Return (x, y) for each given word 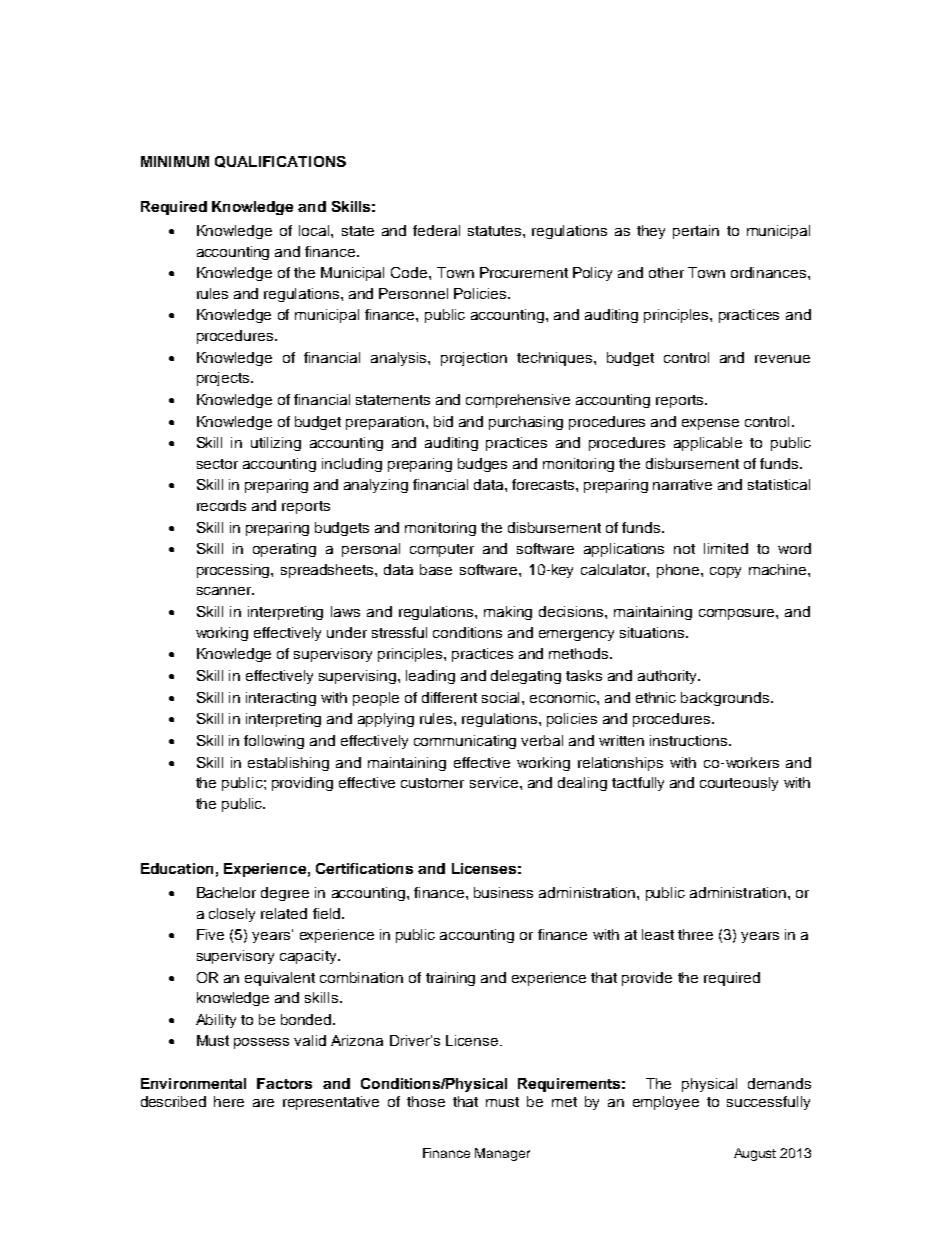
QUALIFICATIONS (280, 162)
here (229, 1101)
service (495, 782)
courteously (739, 784)
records (221, 505)
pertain (696, 232)
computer (442, 550)
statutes (494, 231)
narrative (682, 484)
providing (302, 784)
